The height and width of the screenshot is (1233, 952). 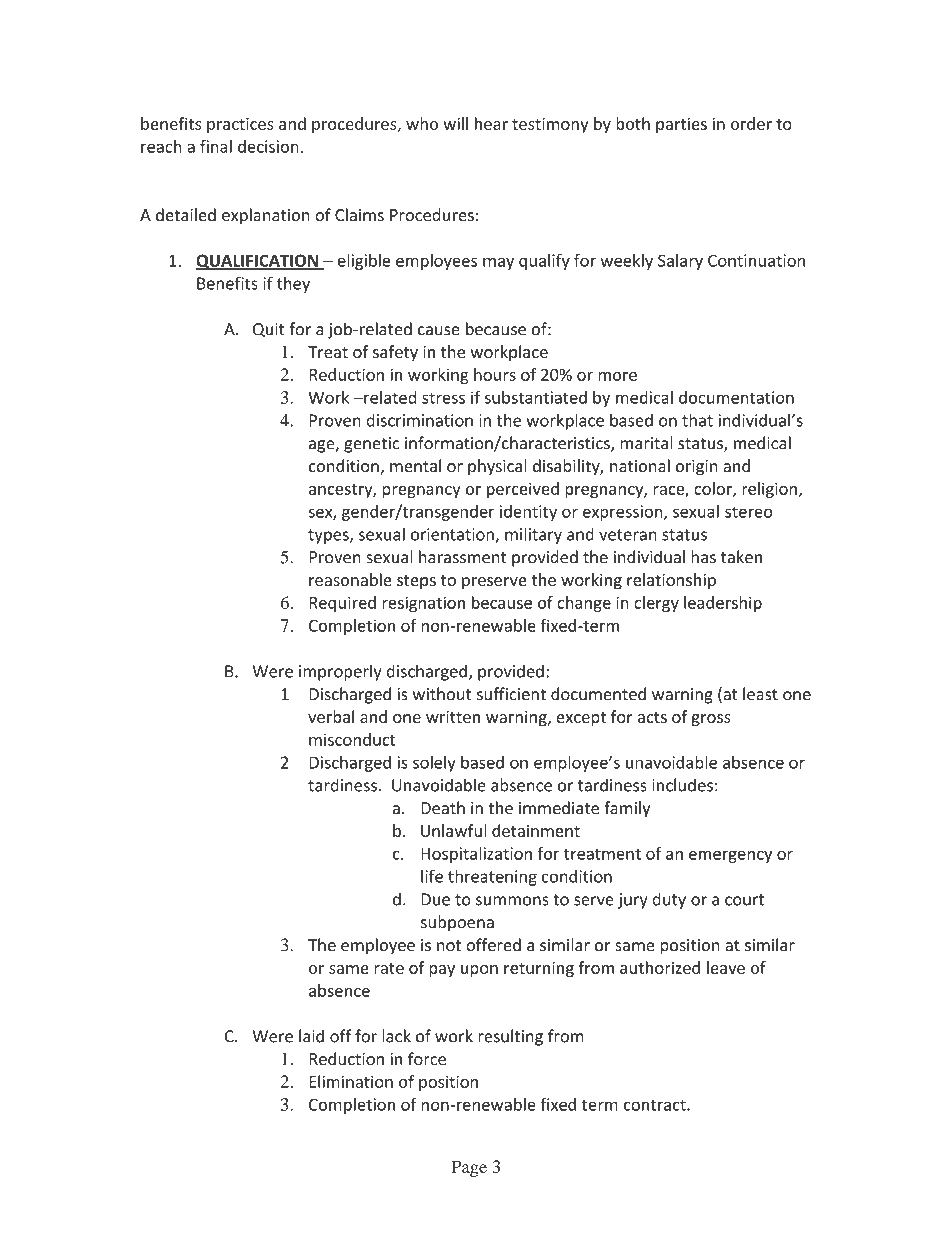 I want to click on Death, so click(x=443, y=808).
